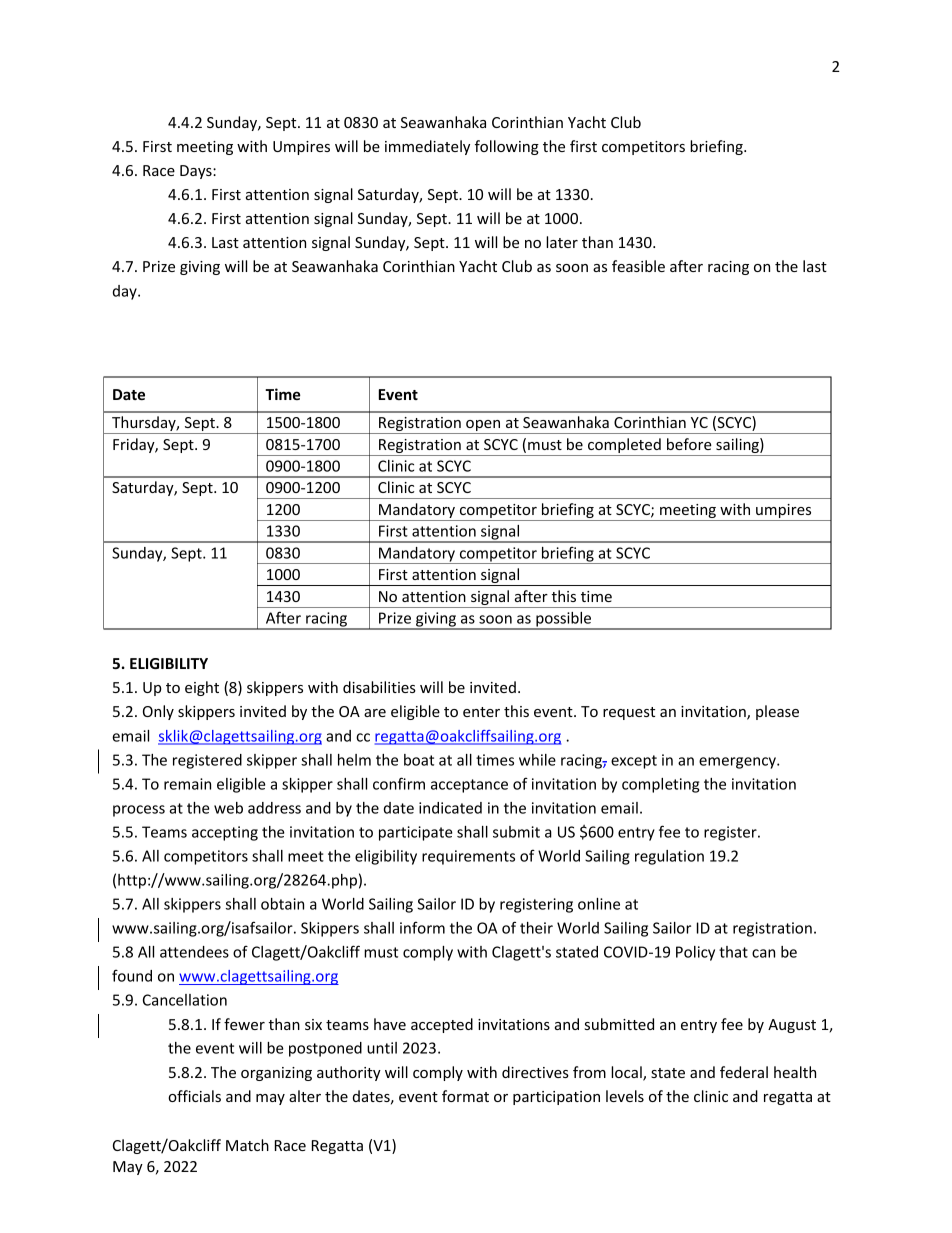 The width and height of the screenshot is (952, 1233). What do you see at coordinates (481, 712) in the screenshot?
I see `enter` at bounding box center [481, 712].
